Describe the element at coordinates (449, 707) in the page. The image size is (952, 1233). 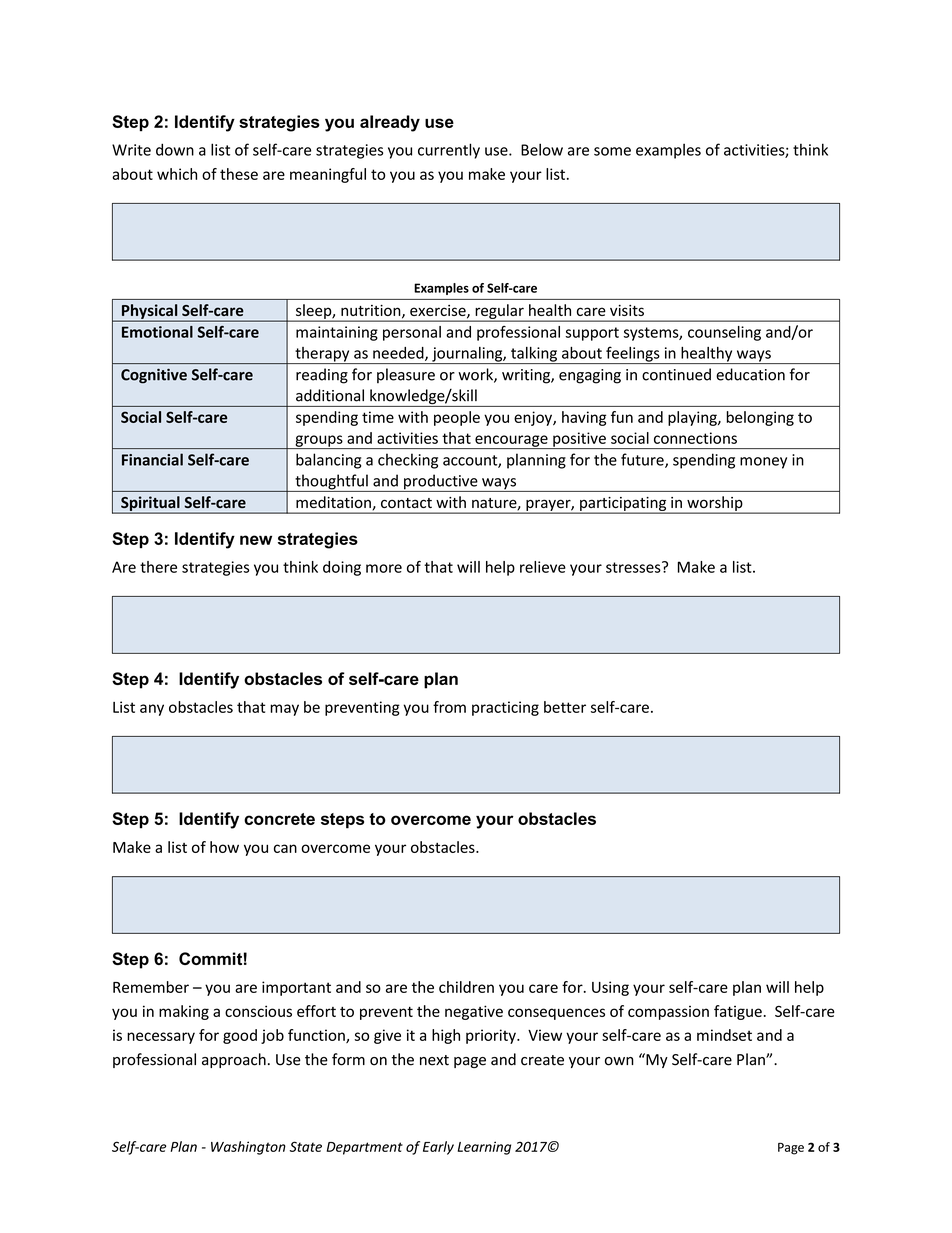
I see `from` at that location.
